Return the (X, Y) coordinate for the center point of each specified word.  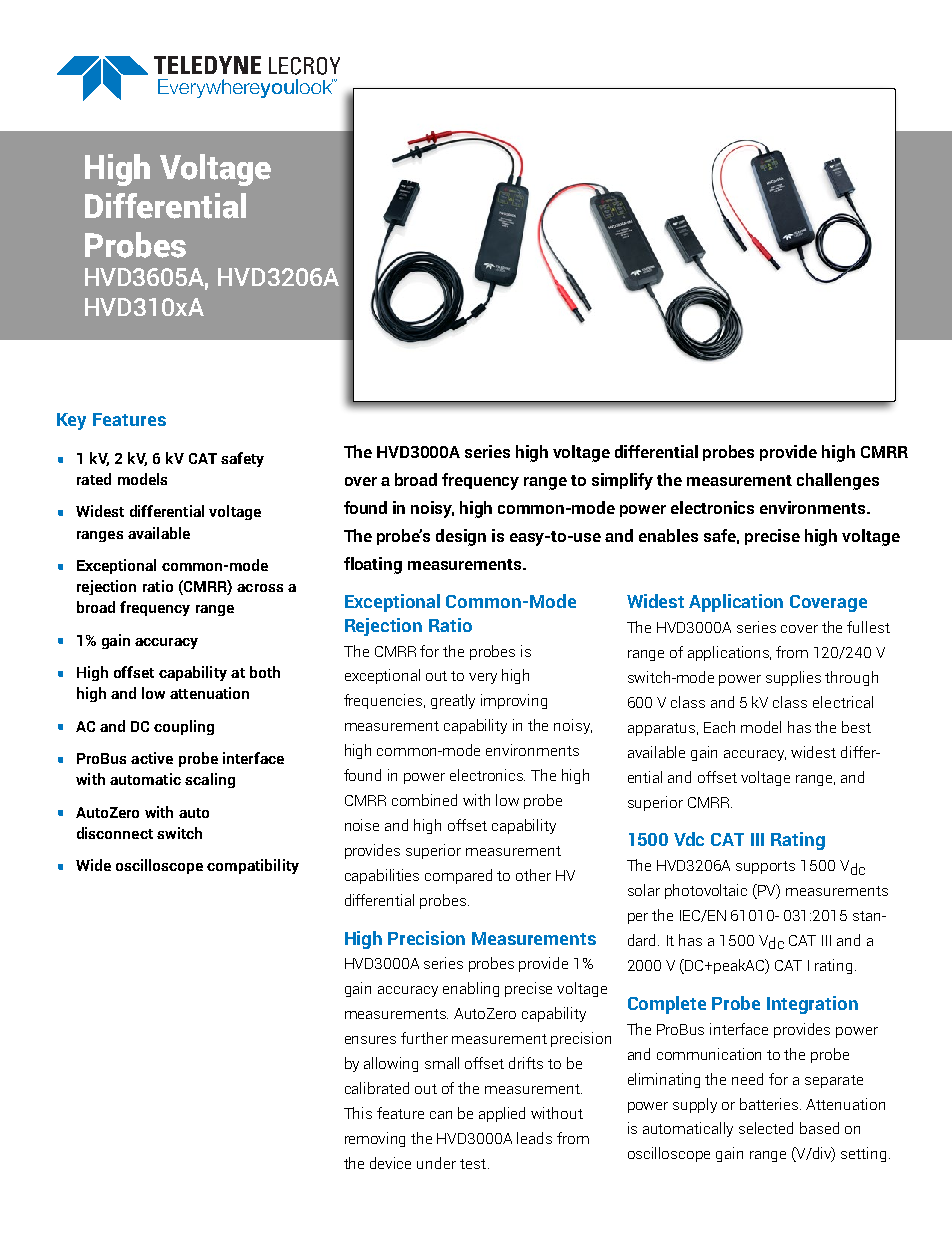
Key (71, 421)
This (358, 1113)
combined (424, 800)
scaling (210, 780)
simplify (622, 481)
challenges (838, 481)
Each (719, 727)
